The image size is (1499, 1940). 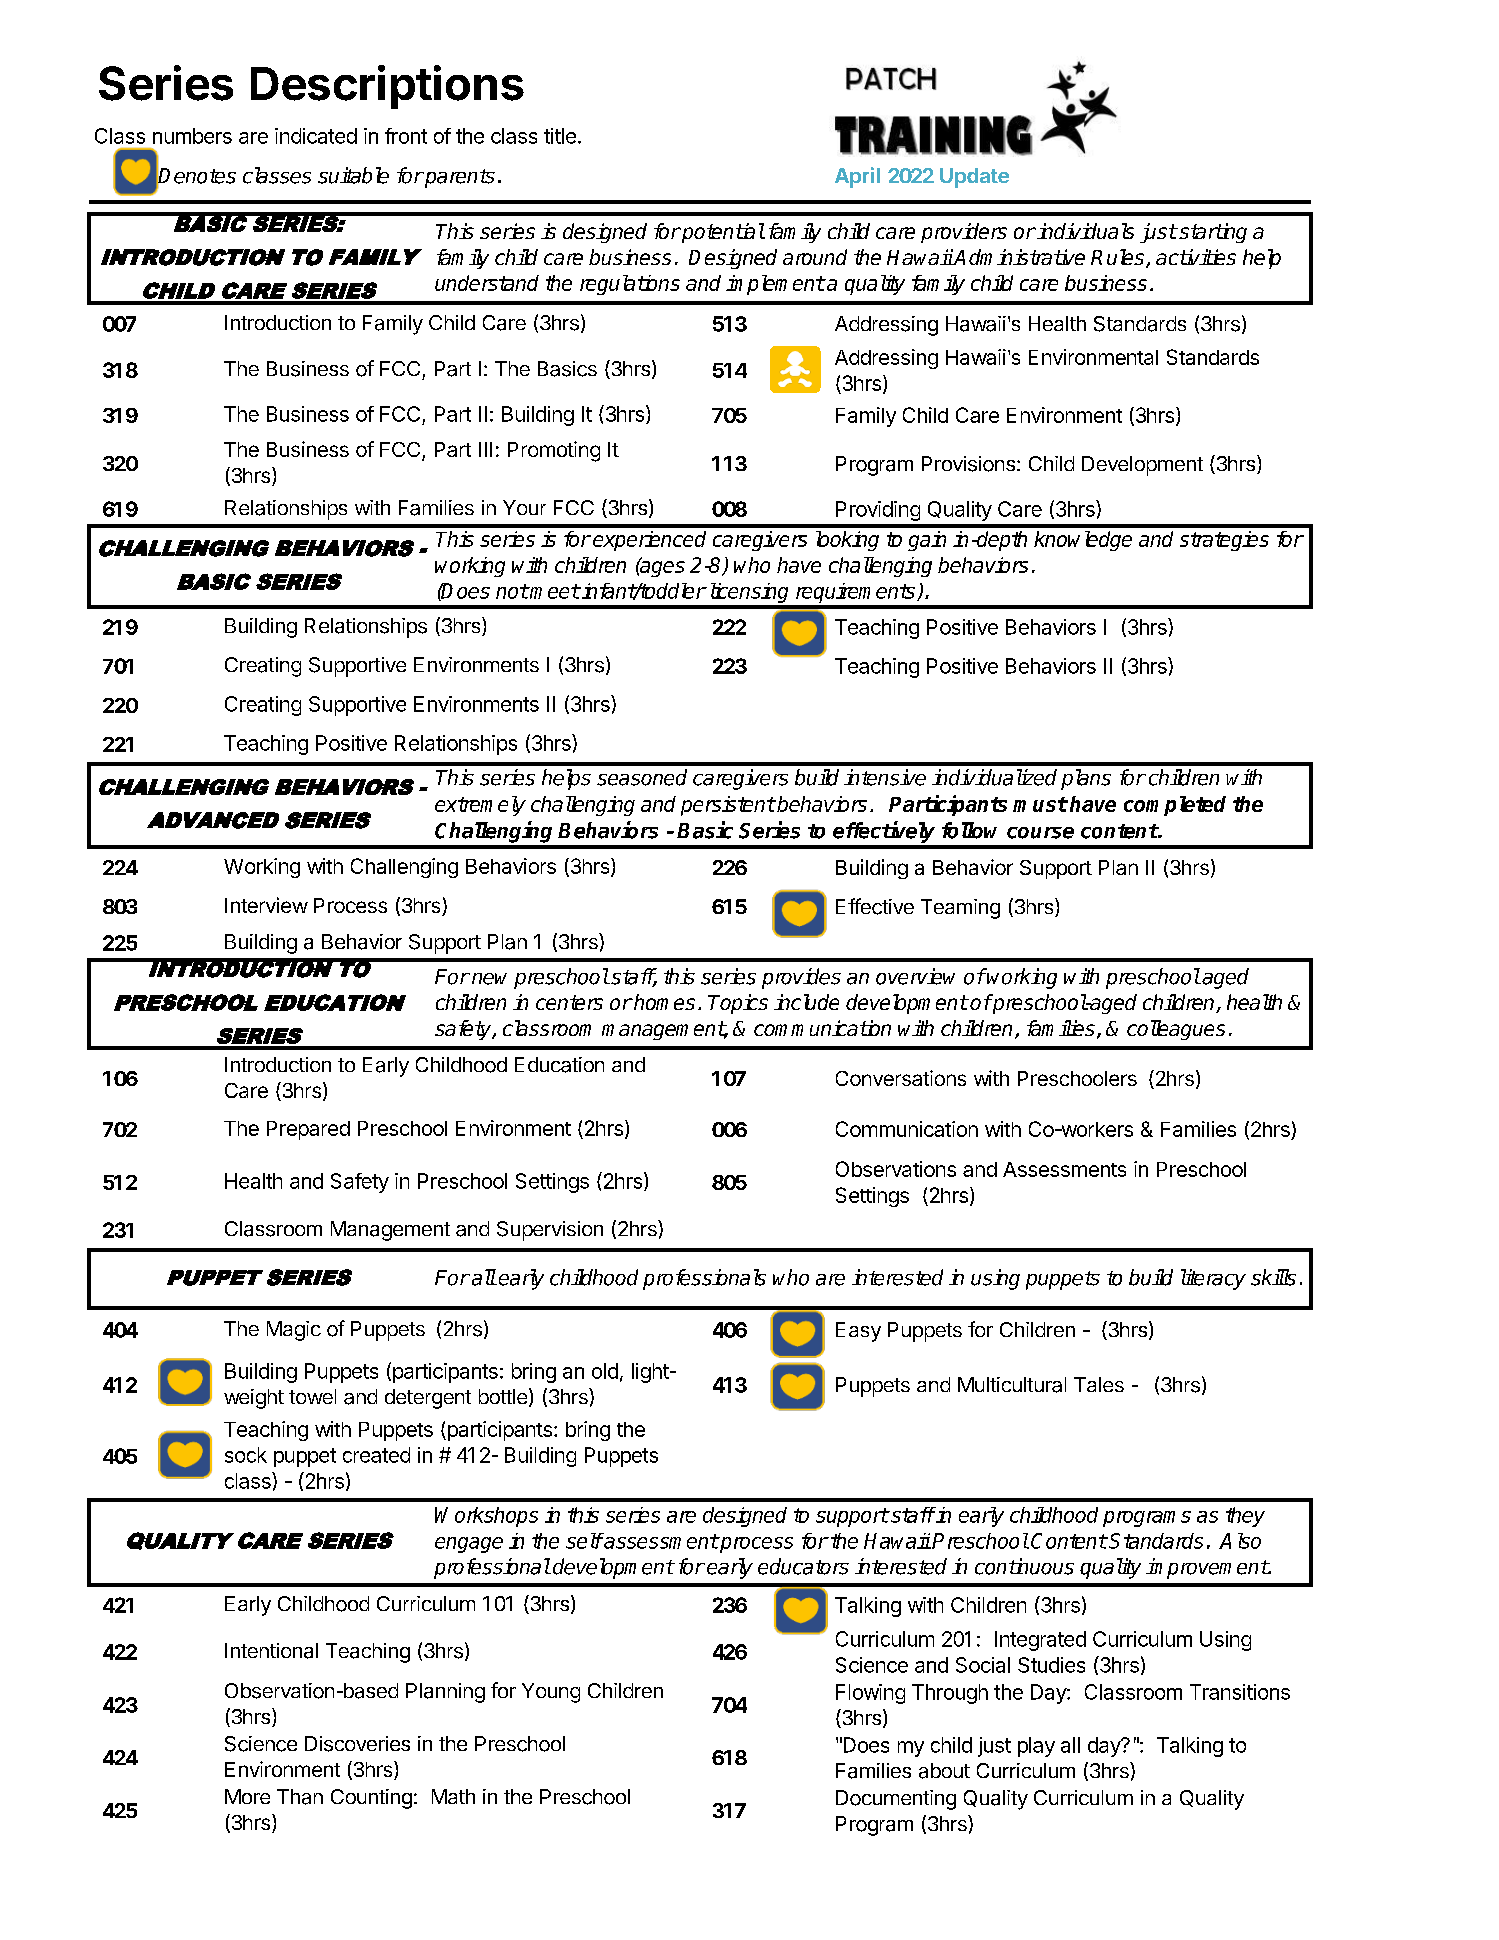 What do you see at coordinates (738, 1004) in the screenshot?
I see `Topics` at bounding box center [738, 1004].
